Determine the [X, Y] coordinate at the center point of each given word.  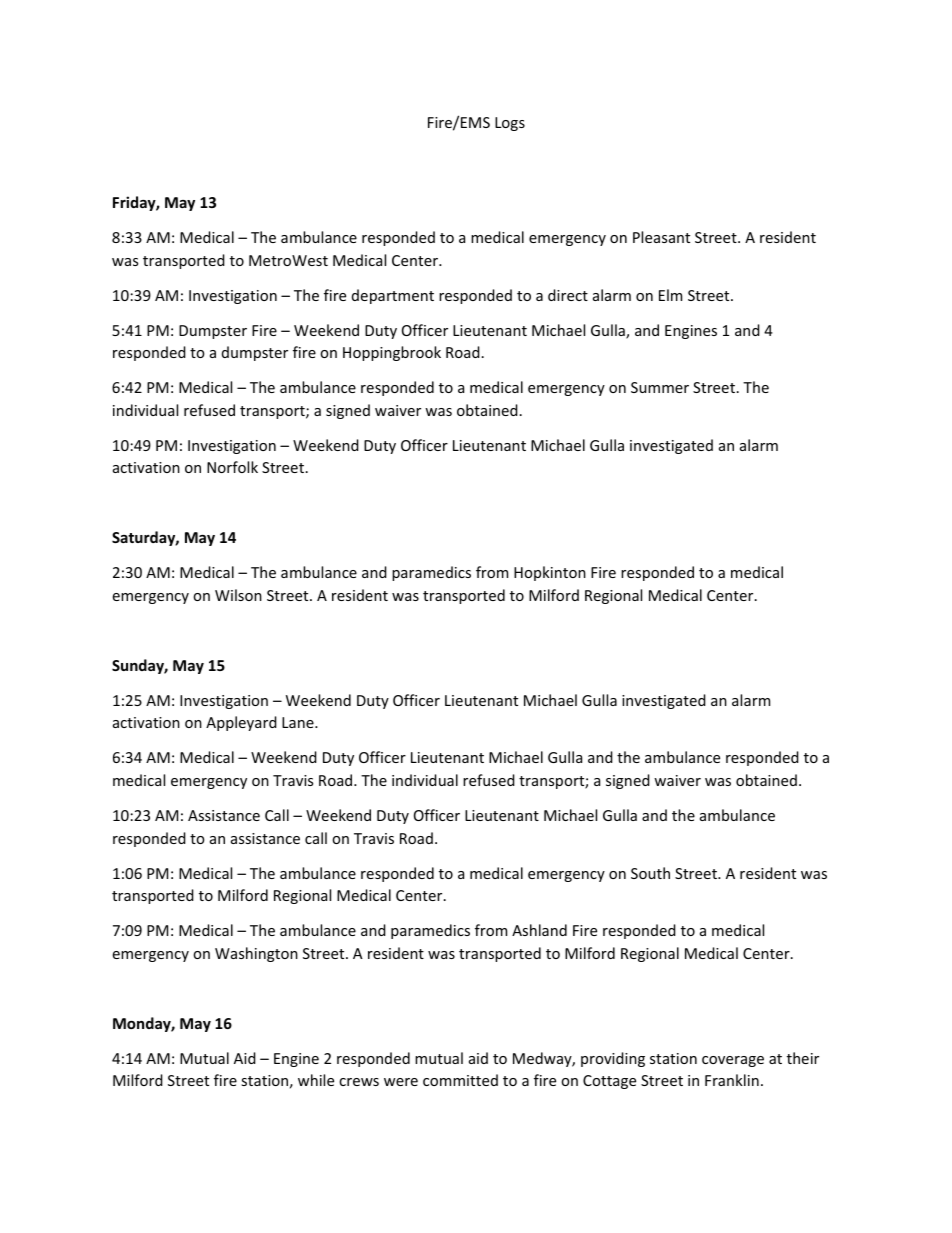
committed [460, 1080]
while [316, 1080]
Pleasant [661, 237]
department [393, 296]
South [650, 873]
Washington [256, 954]
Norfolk [232, 467]
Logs [510, 124]
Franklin [732, 1080]
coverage [733, 1061]
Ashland [539, 930]
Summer [660, 387]
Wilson [238, 595]
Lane [299, 722]
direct [568, 295]
